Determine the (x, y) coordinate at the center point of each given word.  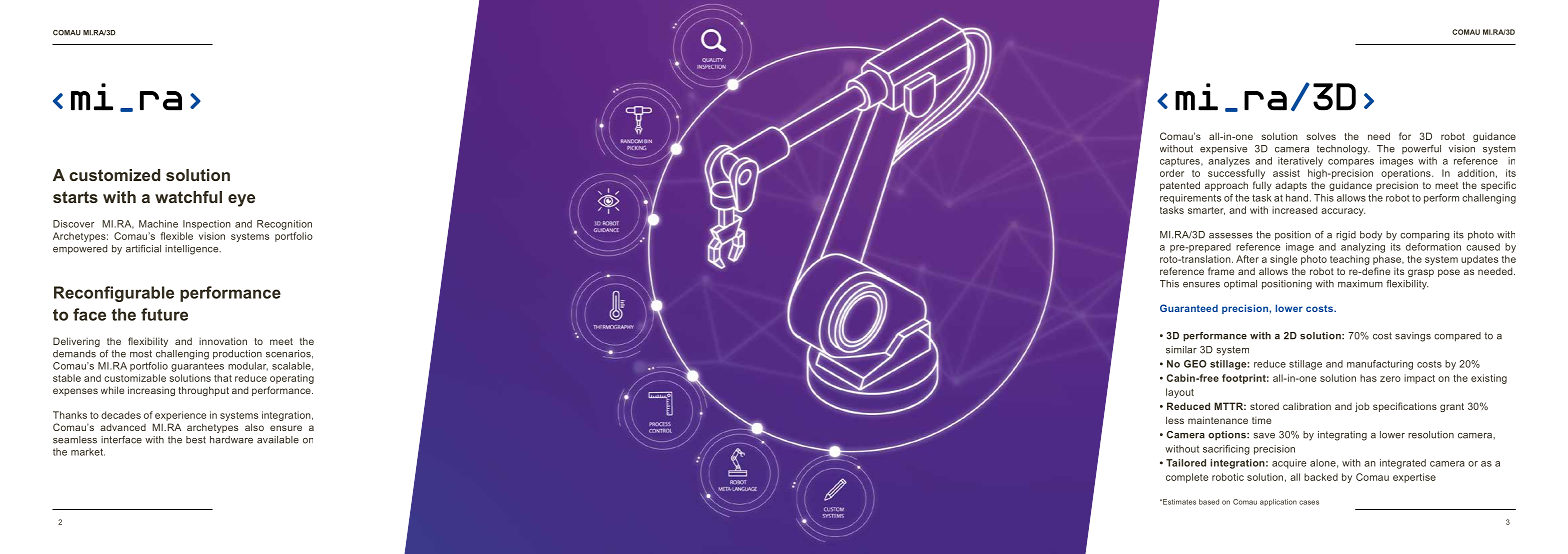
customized (114, 175)
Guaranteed (1189, 308)
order (1172, 173)
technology (1343, 150)
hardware (231, 440)
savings (1413, 337)
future (164, 314)
